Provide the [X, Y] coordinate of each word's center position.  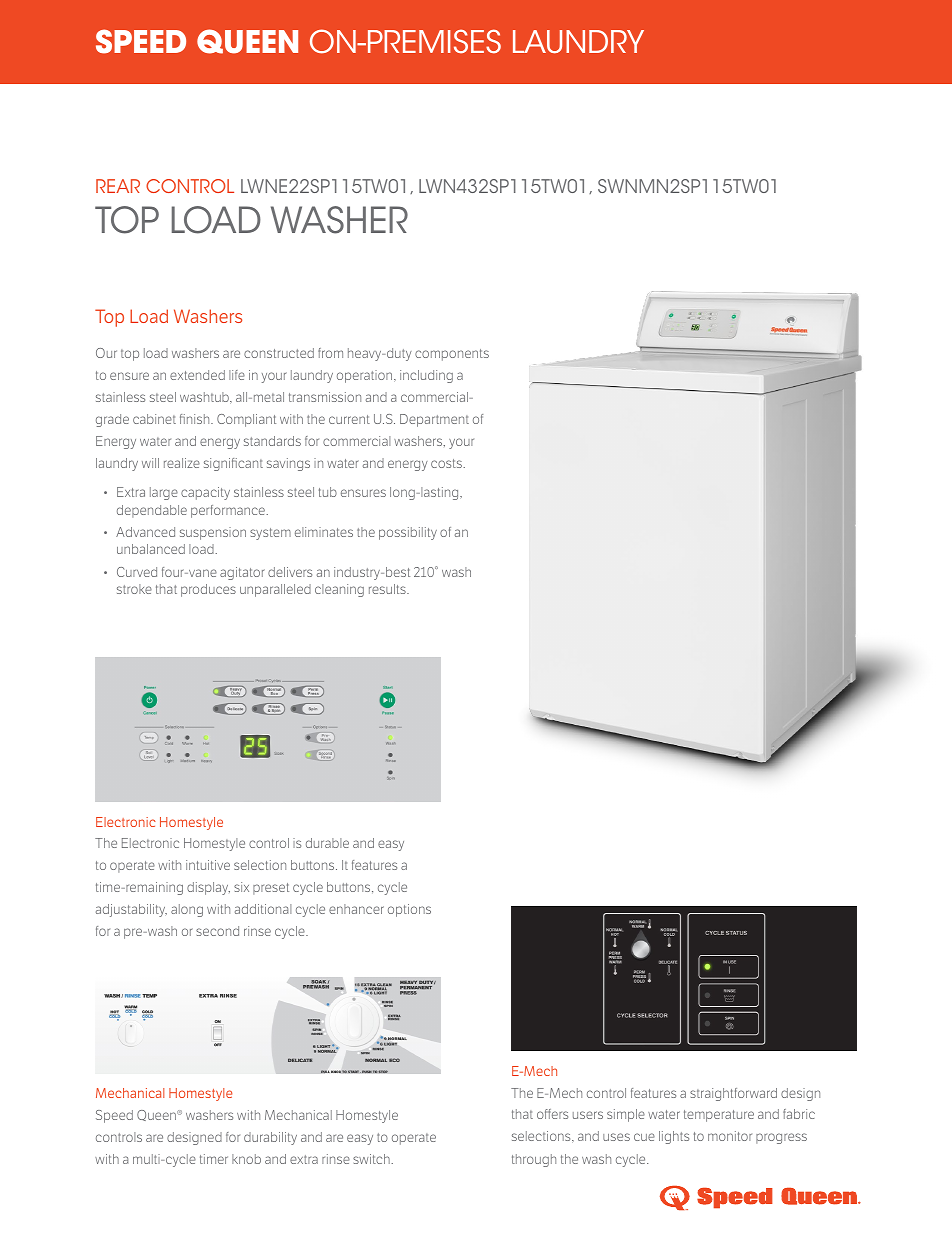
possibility [408, 533]
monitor [730, 1136]
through [534, 1160]
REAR [118, 186]
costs [447, 463]
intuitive [208, 865]
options [409, 910]
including [426, 376]
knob [246, 1159]
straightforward [733, 1094]
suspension [213, 533]
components [452, 355]
